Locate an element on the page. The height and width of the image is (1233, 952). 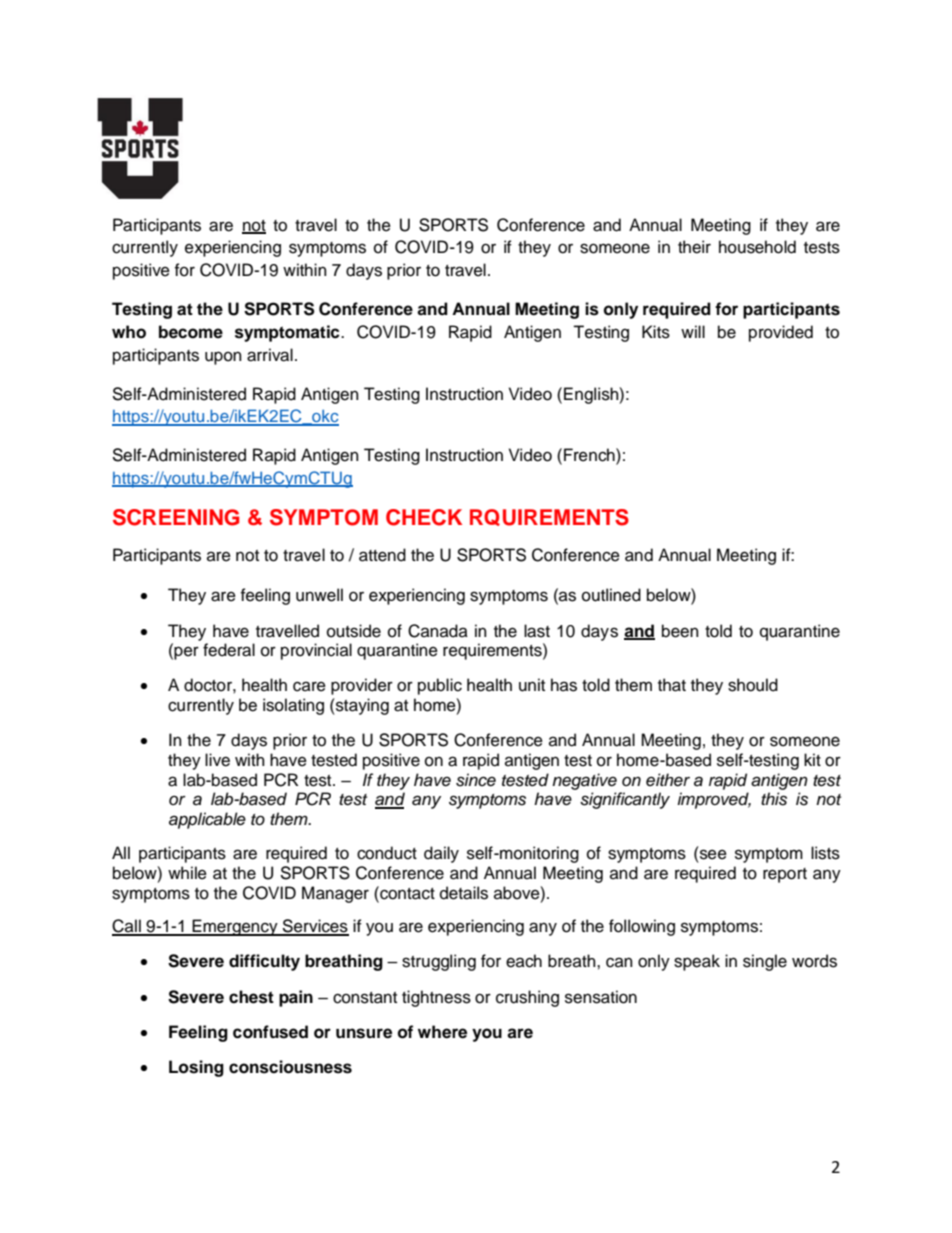
provided is located at coordinates (781, 333).
